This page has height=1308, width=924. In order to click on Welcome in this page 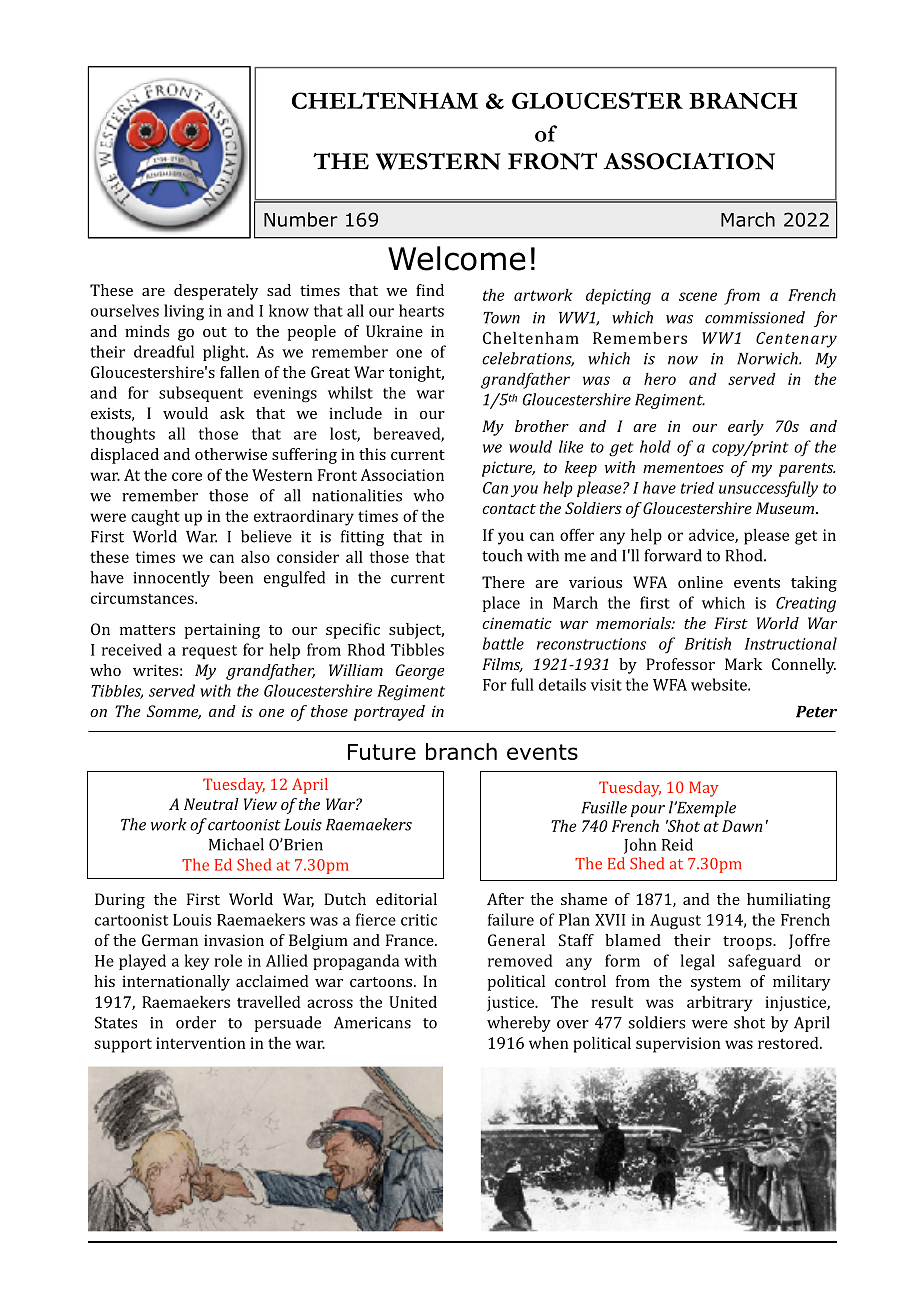, I will do `click(457, 258)`.
